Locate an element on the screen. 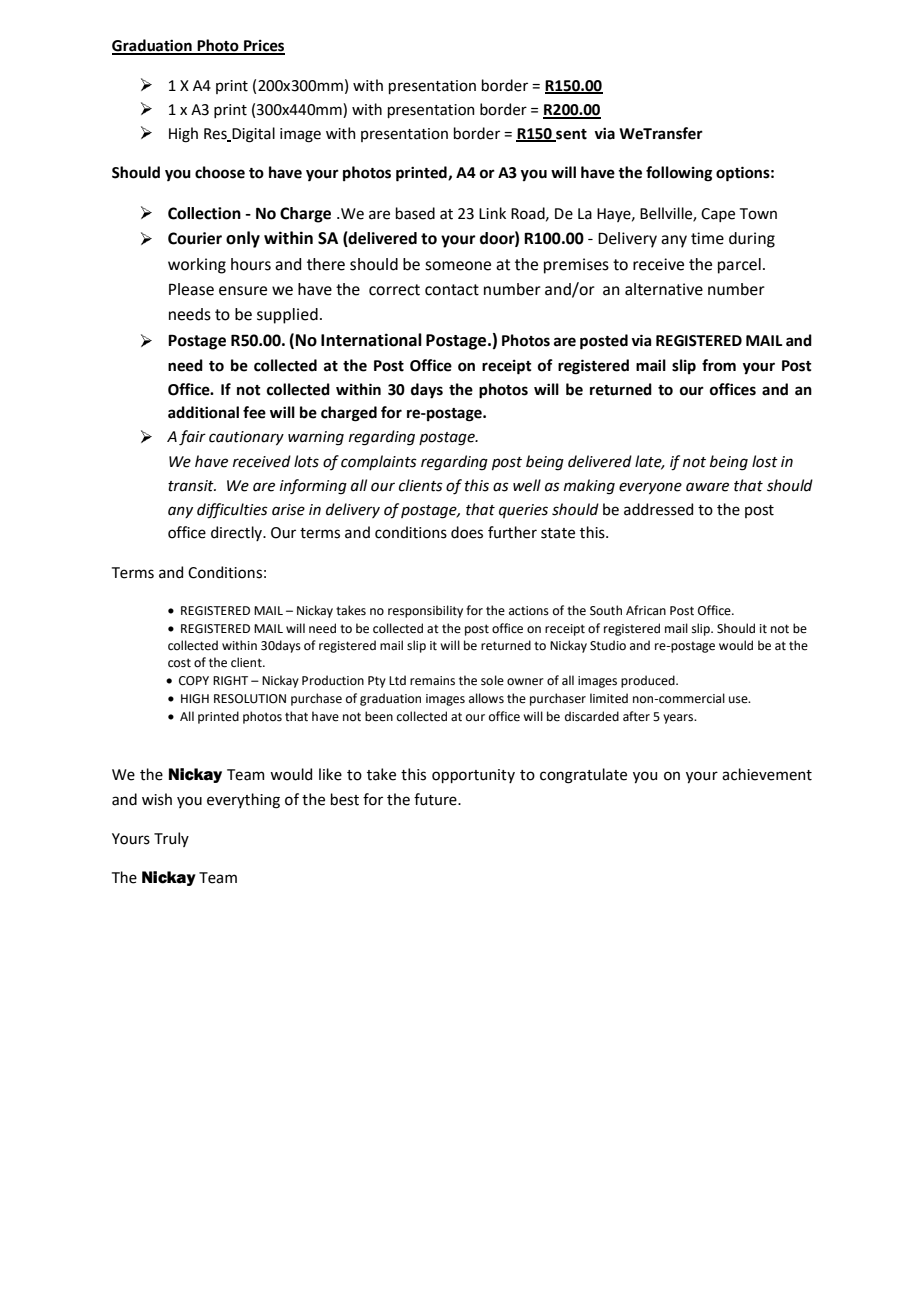 The image size is (924, 1308). everything is located at coordinates (243, 801).
